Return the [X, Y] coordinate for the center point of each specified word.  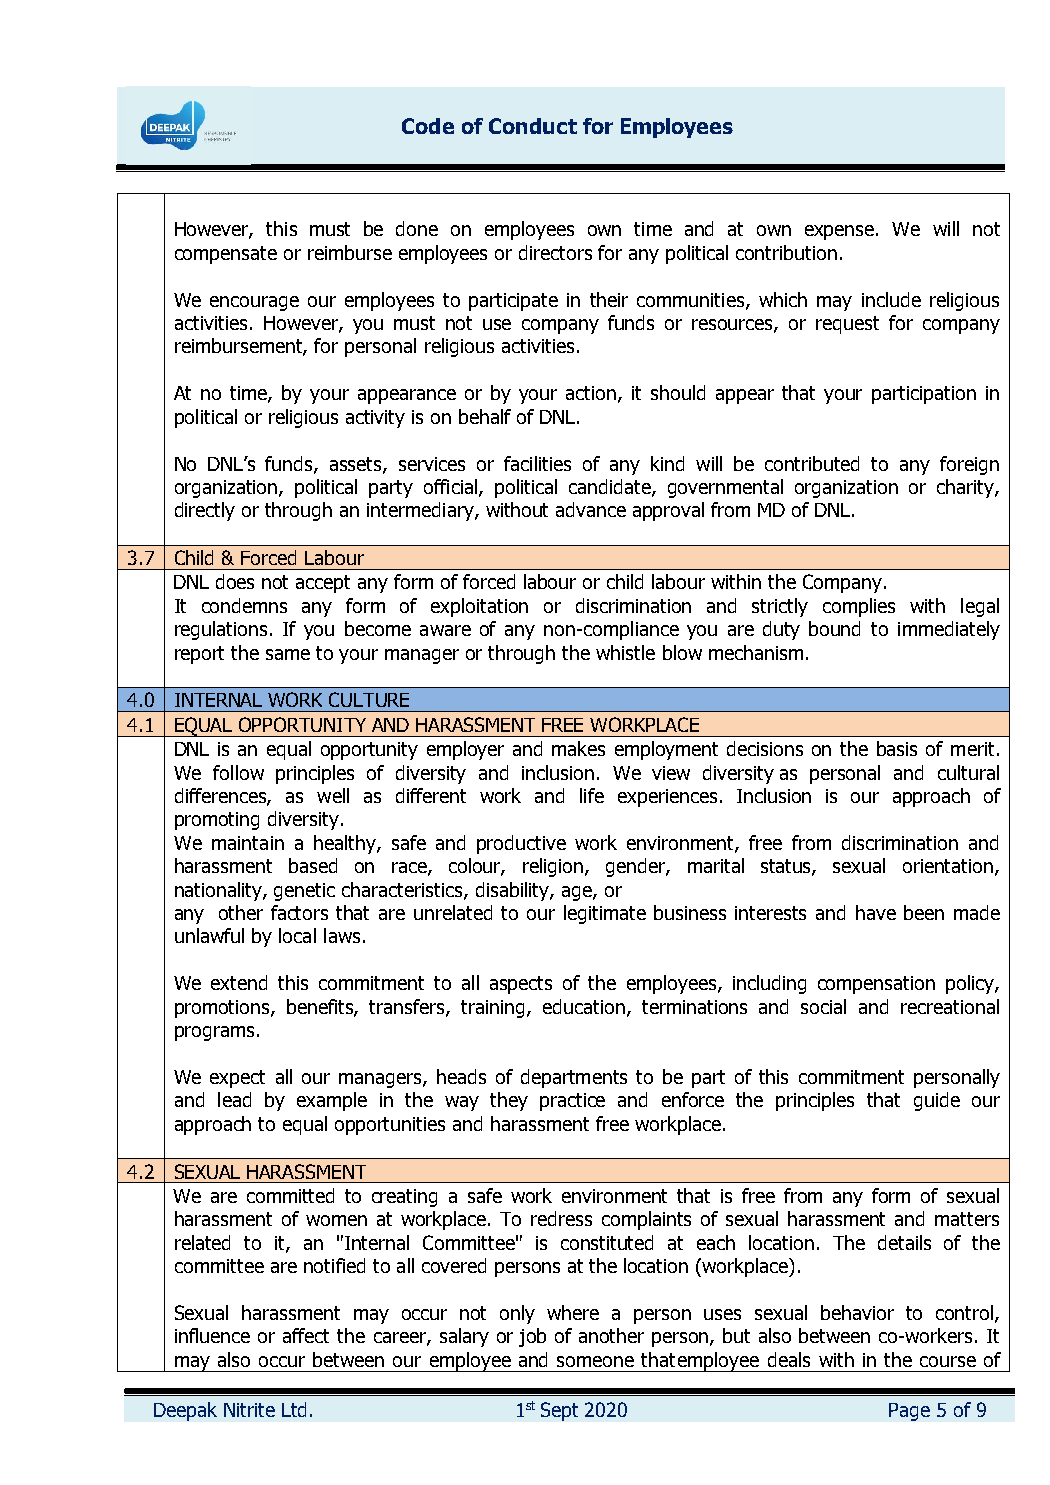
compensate [226, 255]
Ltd [294, 1409]
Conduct [533, 126]
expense [841, 232]
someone [595, 1361]
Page [909, 1412]
